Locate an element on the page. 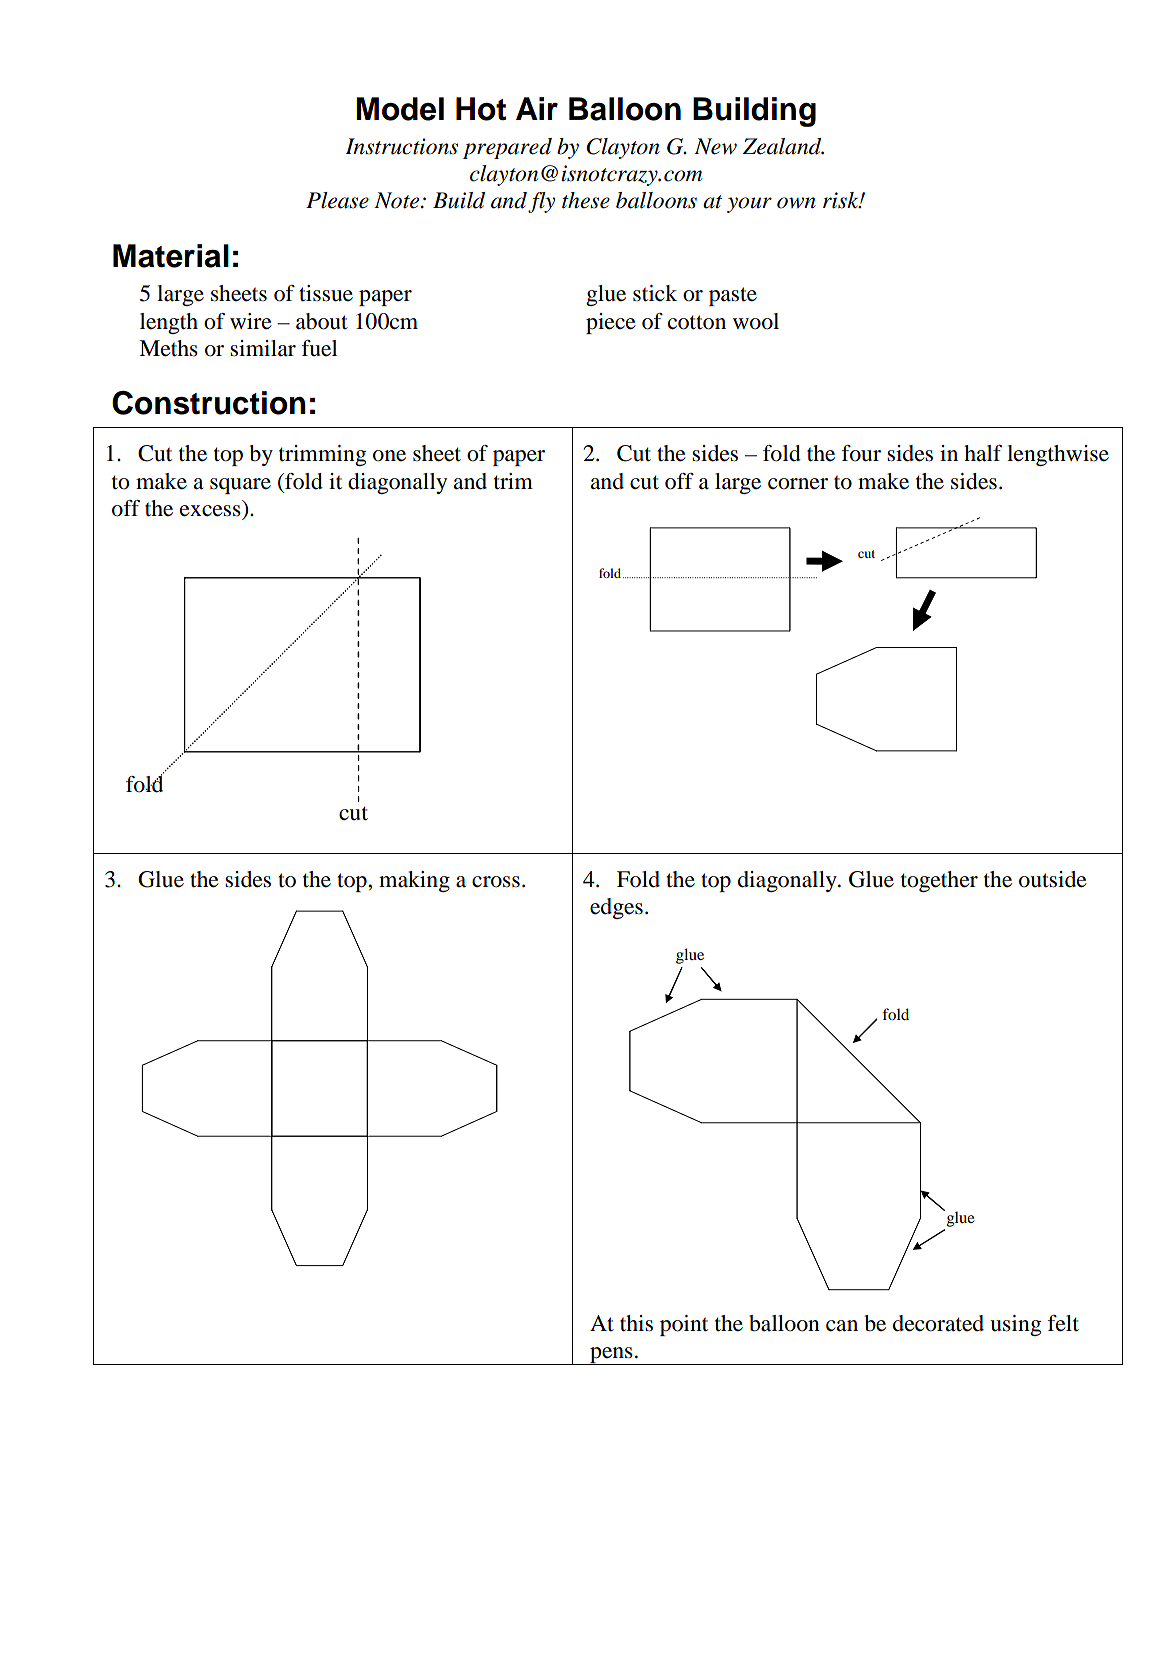 This page has height=1659, width=1172. pens is located at coordinates (611, 1356).
